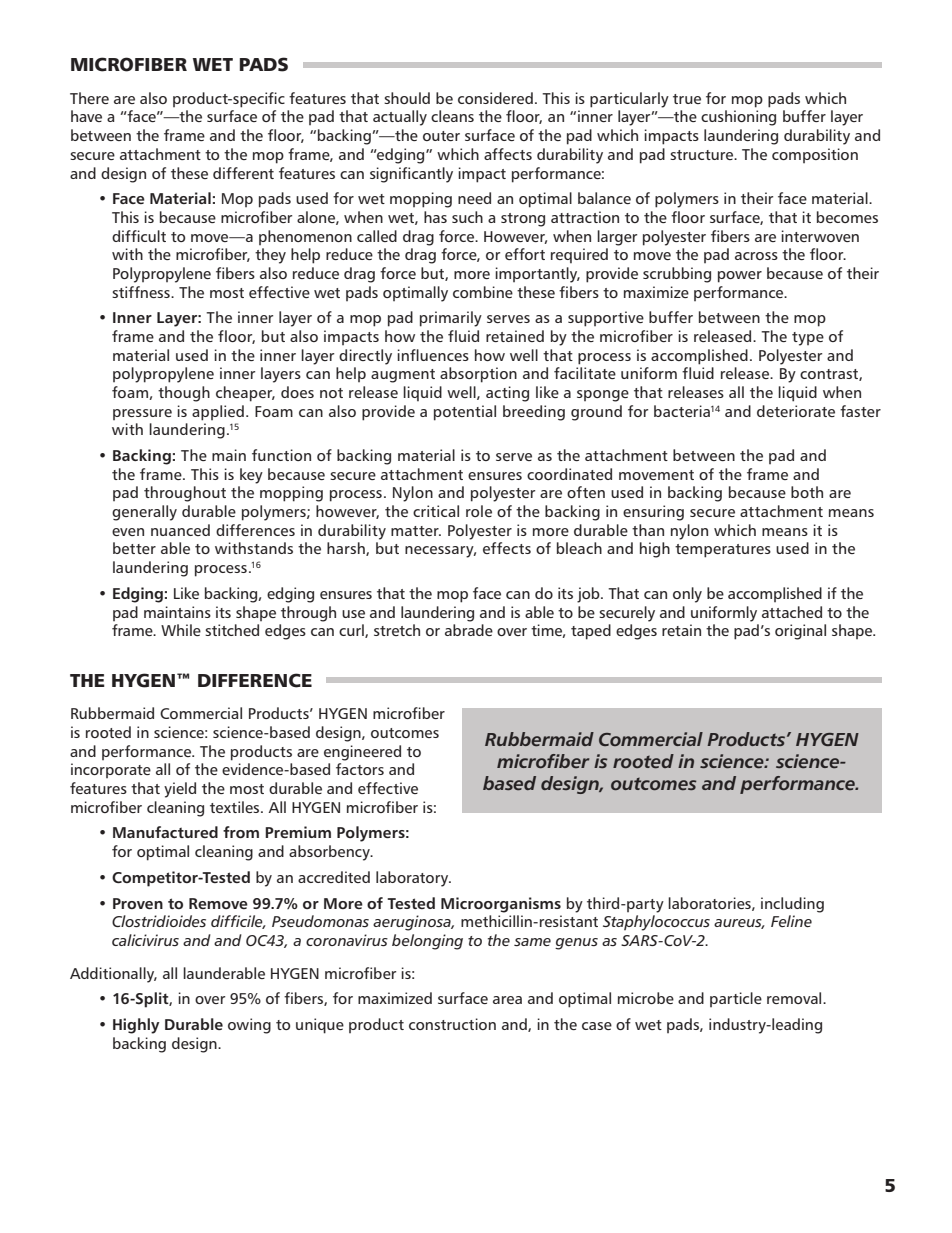  What do you see at coordinates (113, 975) in the screenshot?
I see `Additionally` at bounding box center [113, 975].
